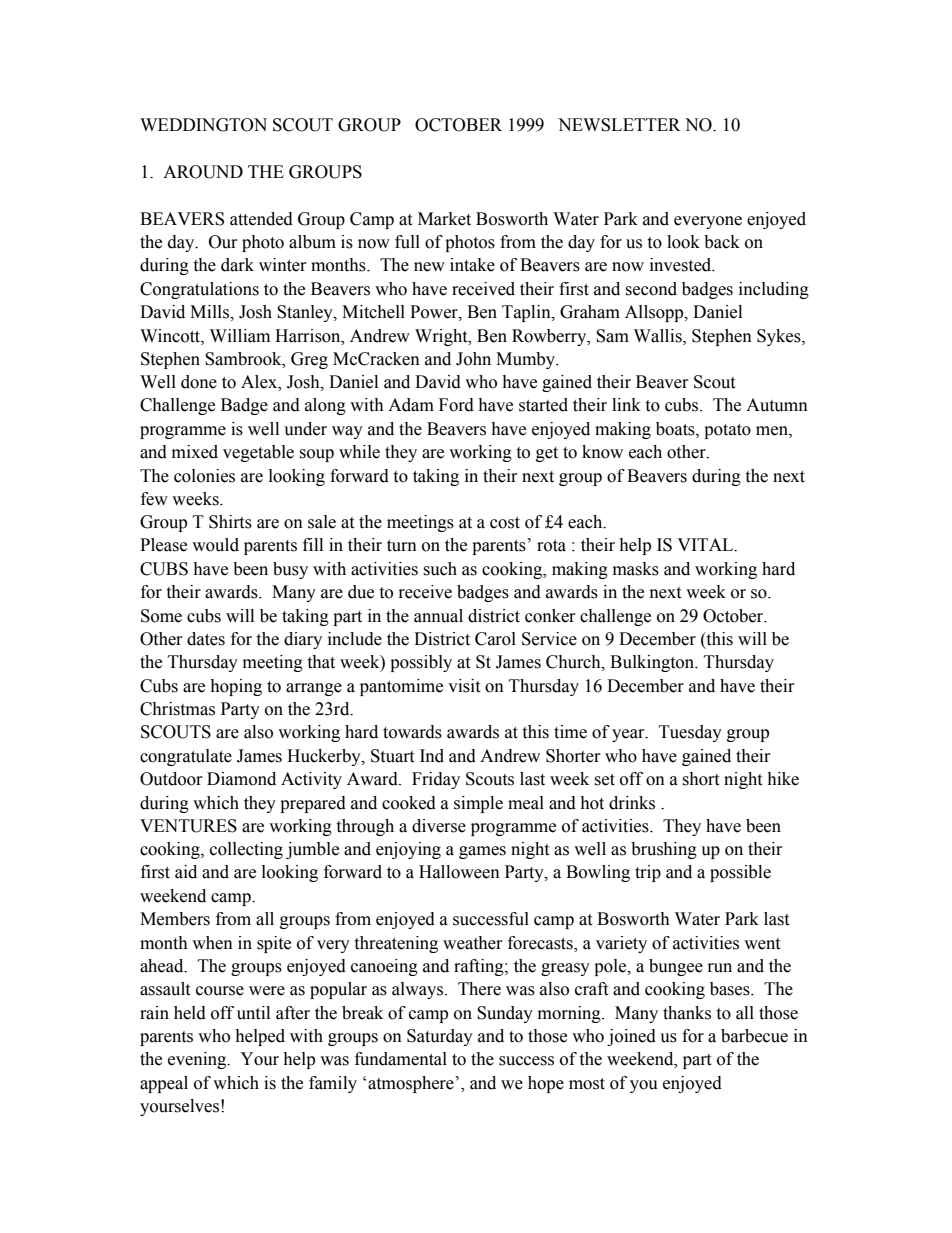  Describe the element at coordinates (664, 850) in the screenshot. I see `brushing` at that location.
